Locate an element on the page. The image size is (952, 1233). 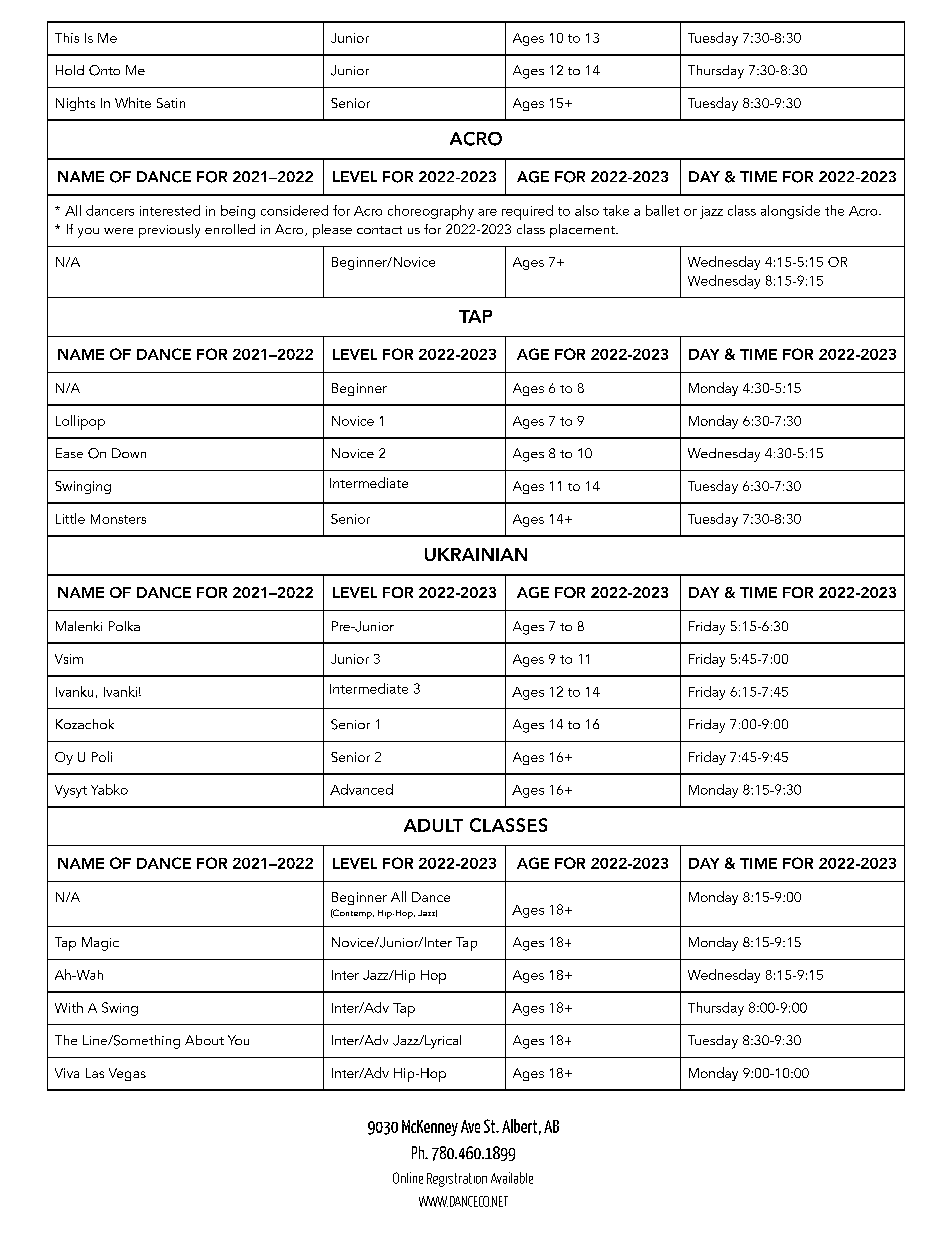
contact is located at coordinates (379, 230).
